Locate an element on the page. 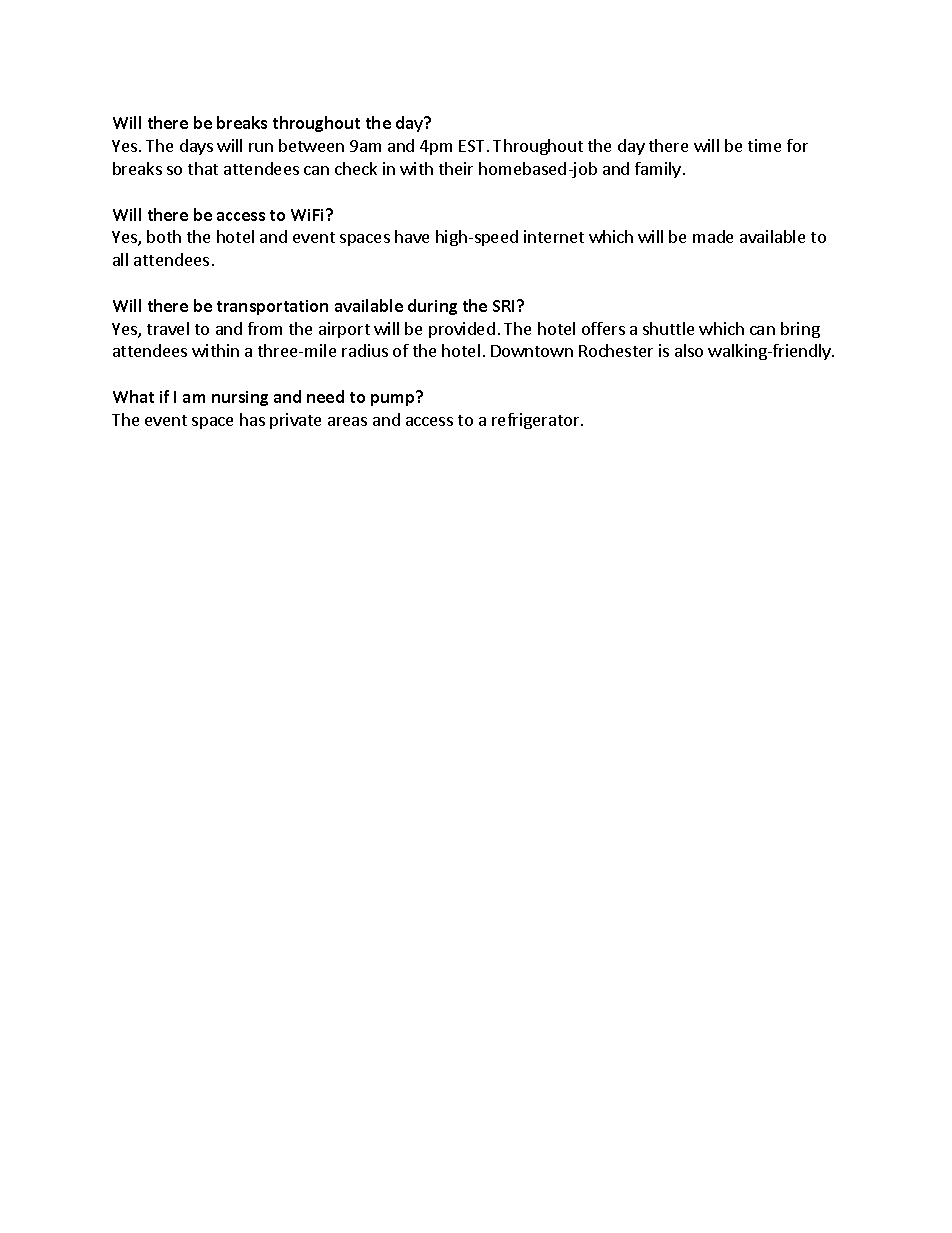 The width and height of the image is (952, 1233). shuttle is located at coordinates (668, 328).
